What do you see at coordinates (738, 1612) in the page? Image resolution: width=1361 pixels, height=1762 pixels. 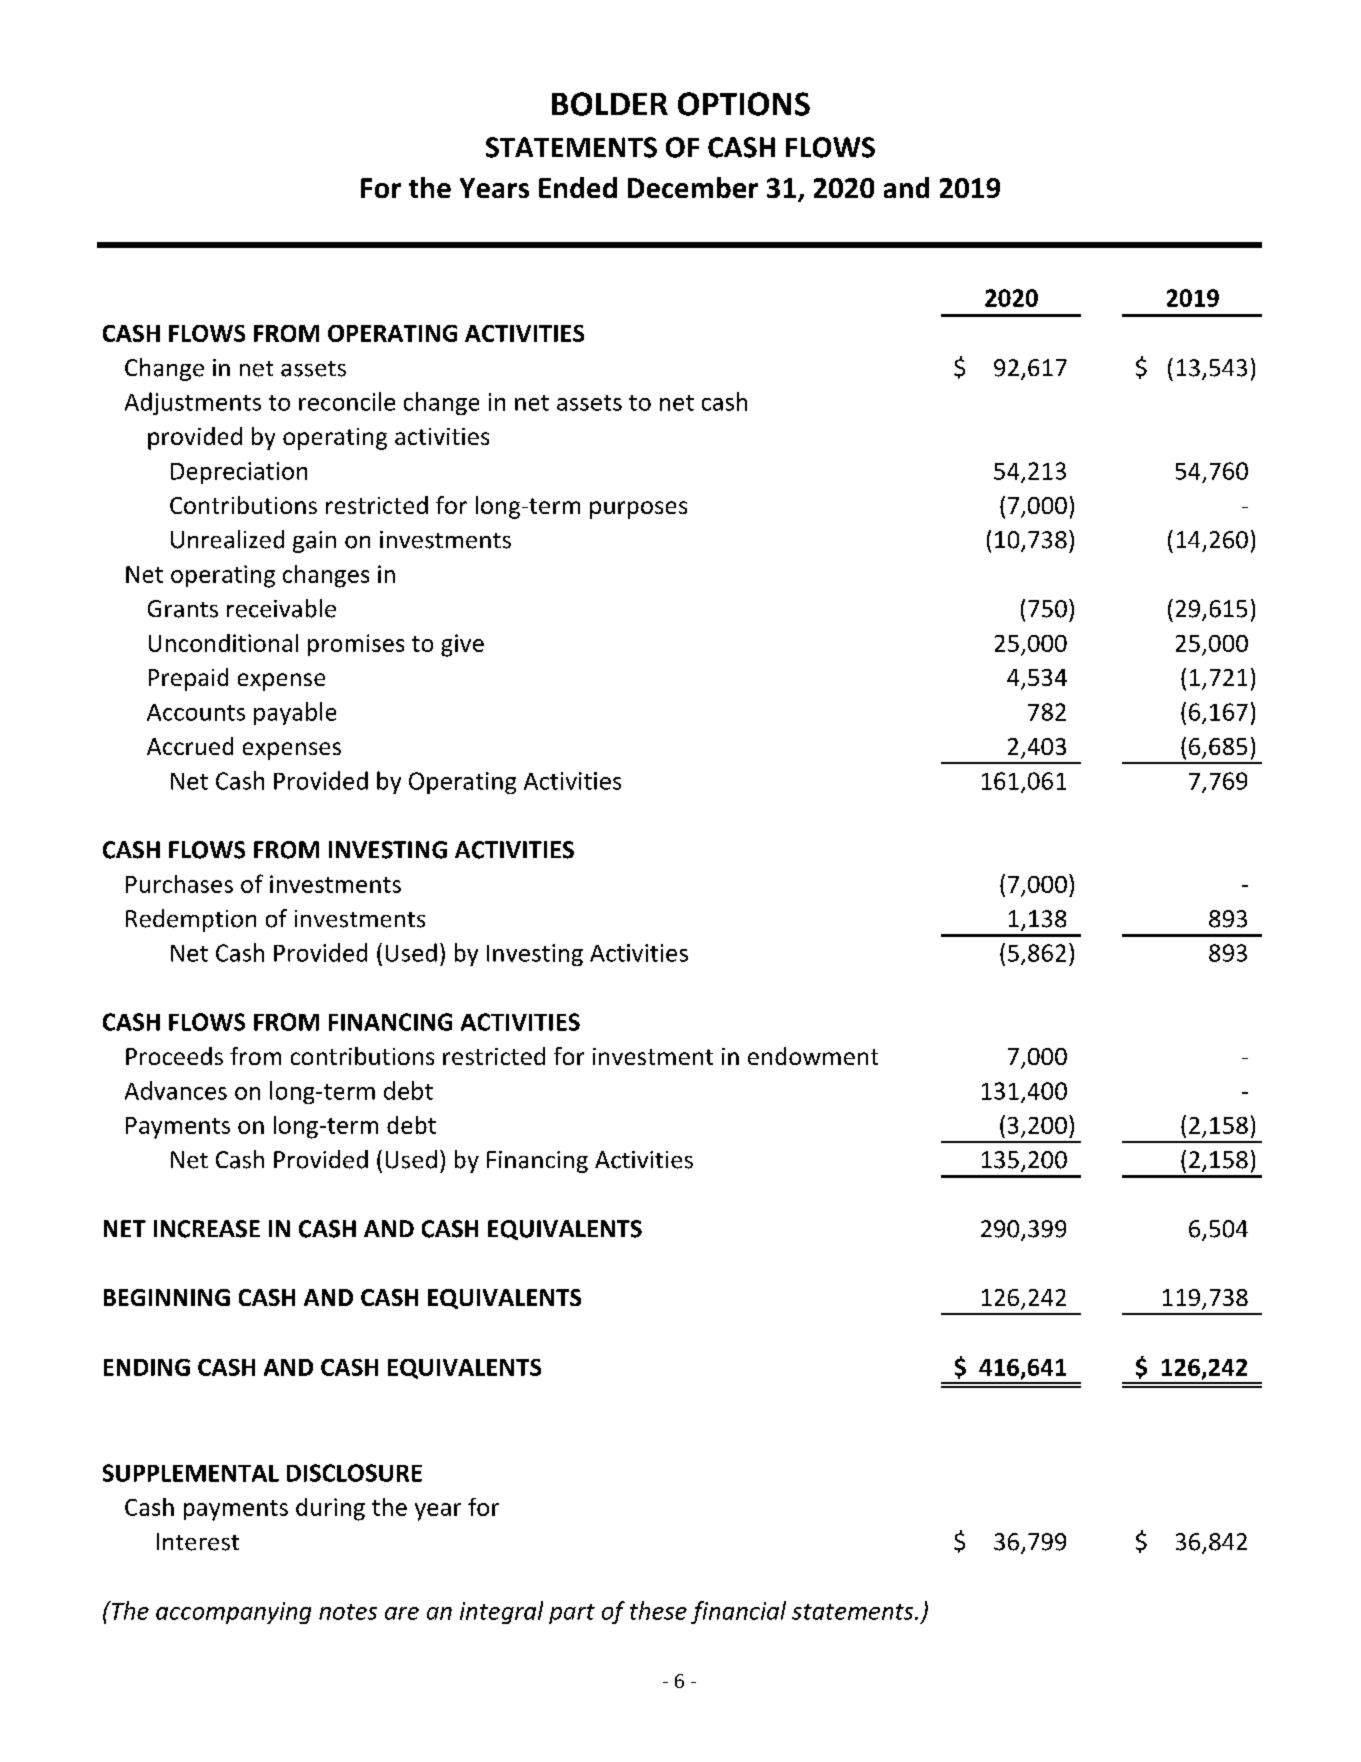 I see `financial` at bounding box center [738, 1612].
